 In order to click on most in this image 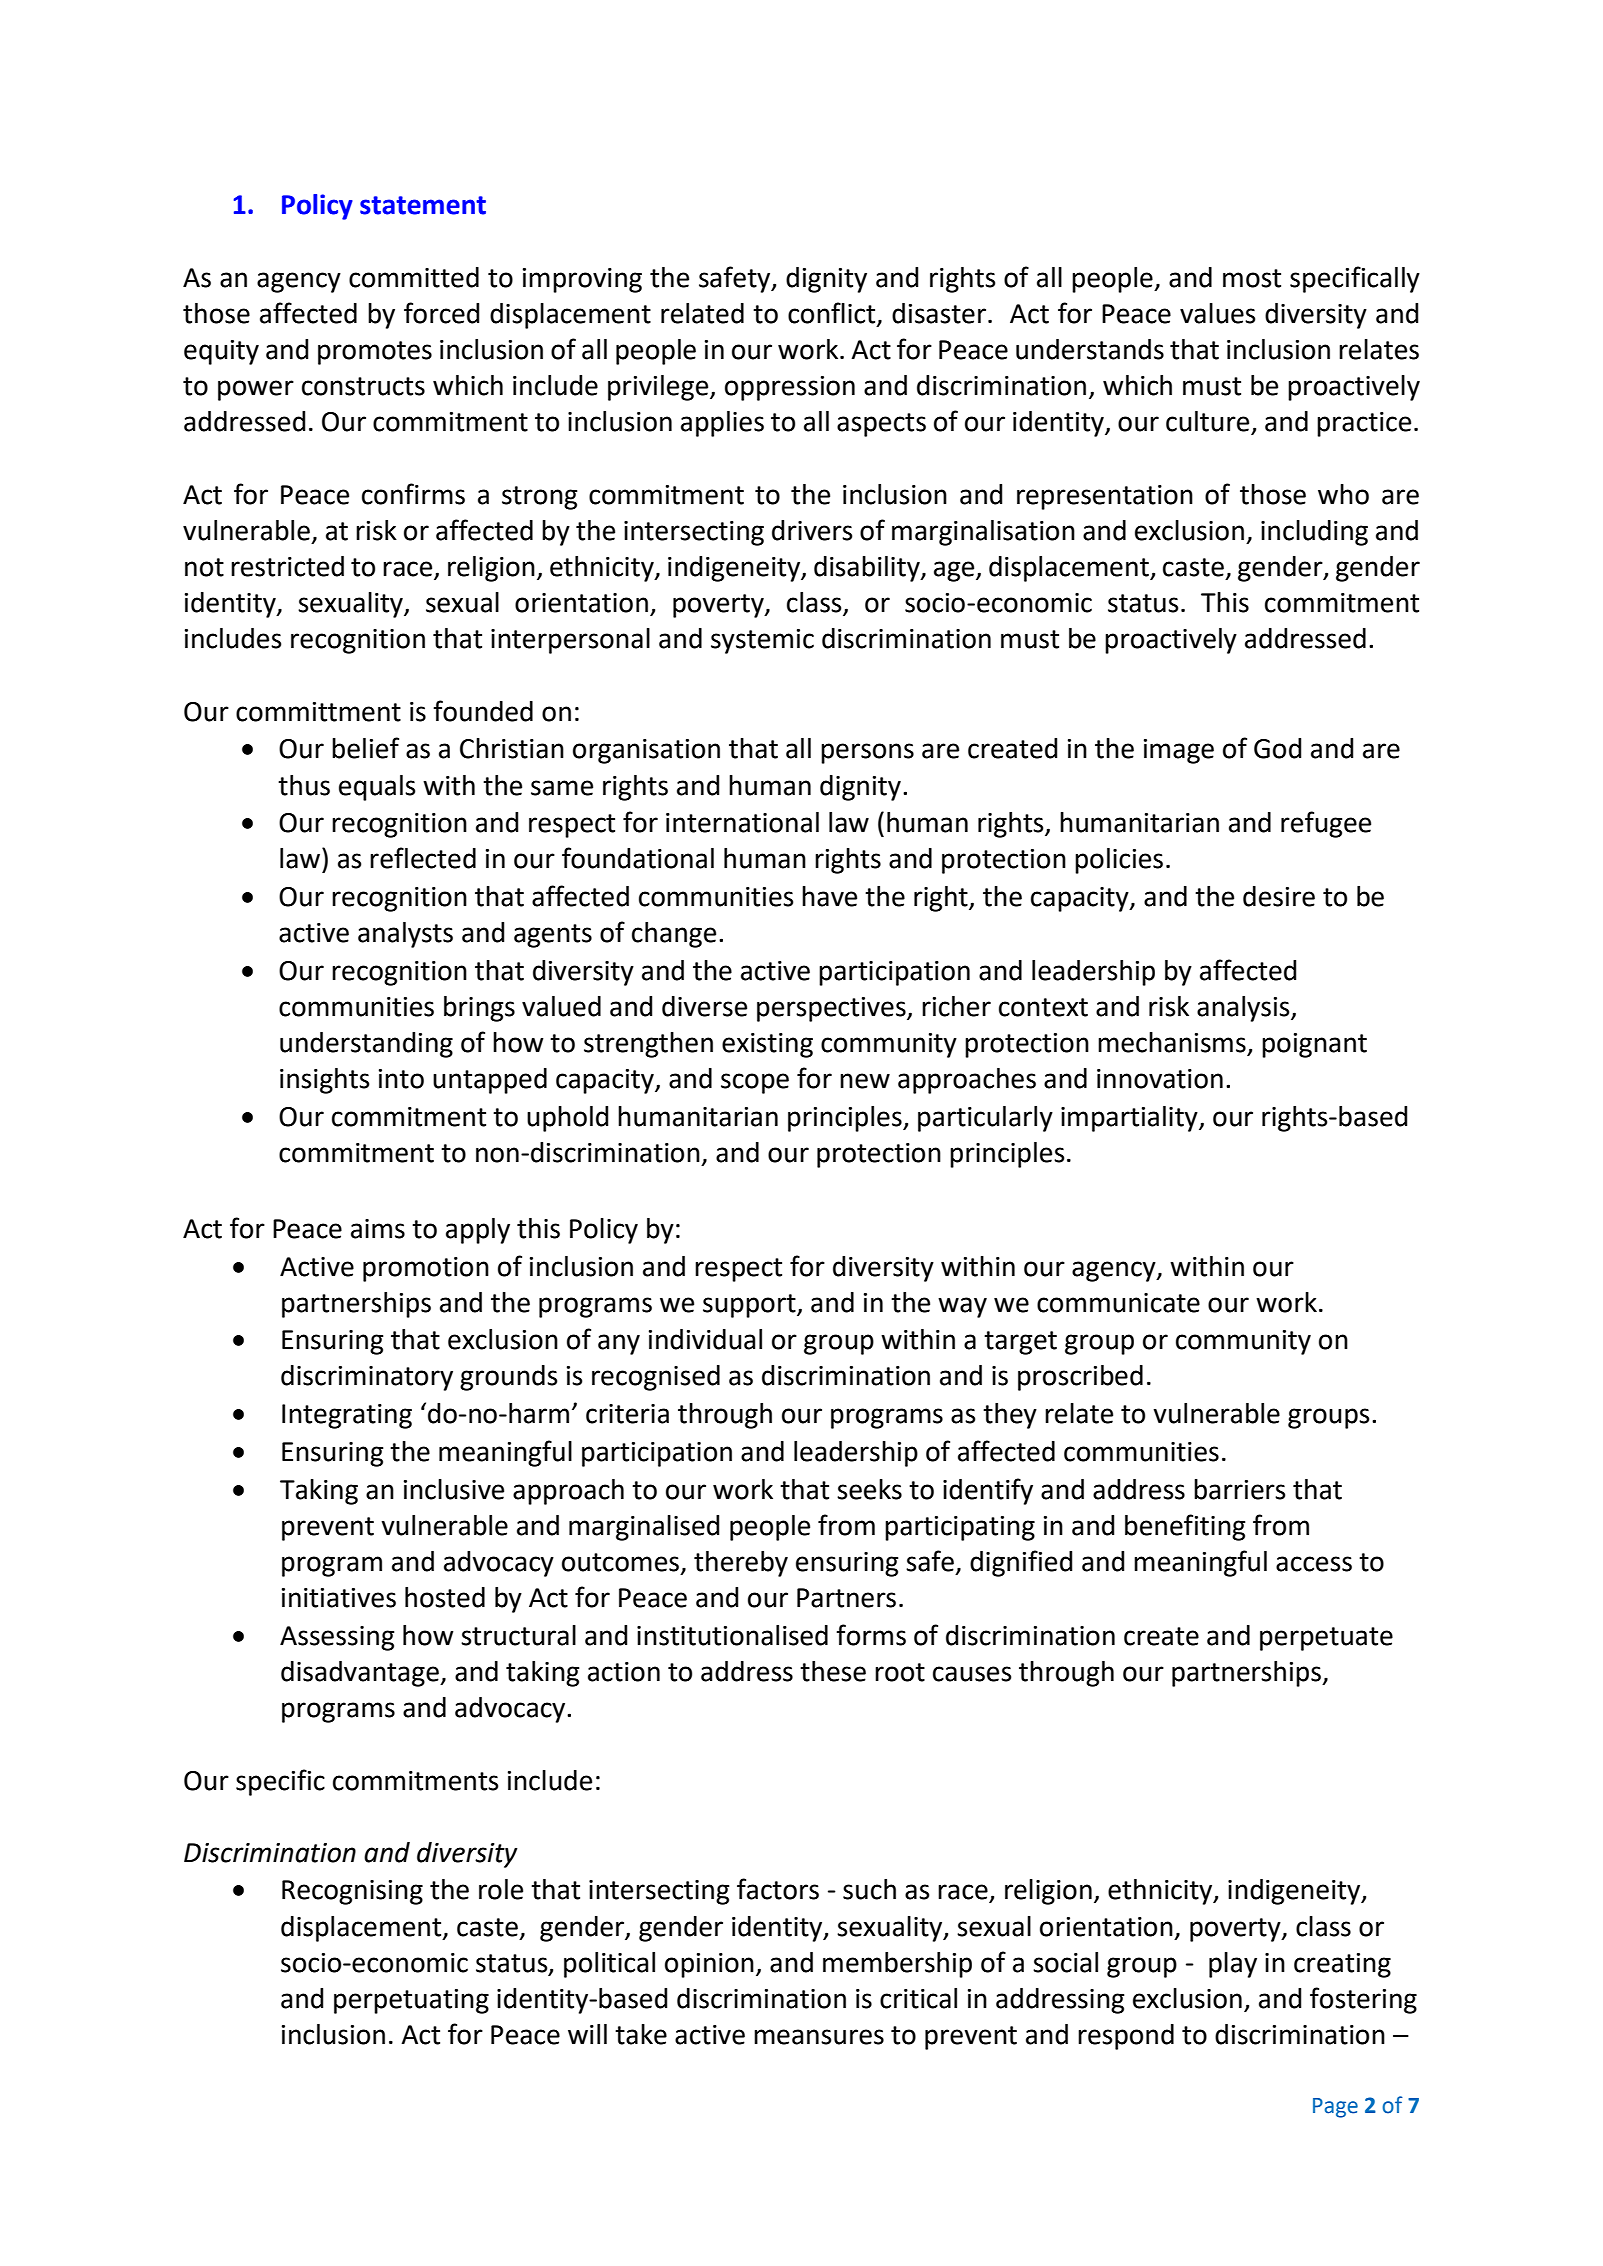, I will do `click(1252, 278)`.
